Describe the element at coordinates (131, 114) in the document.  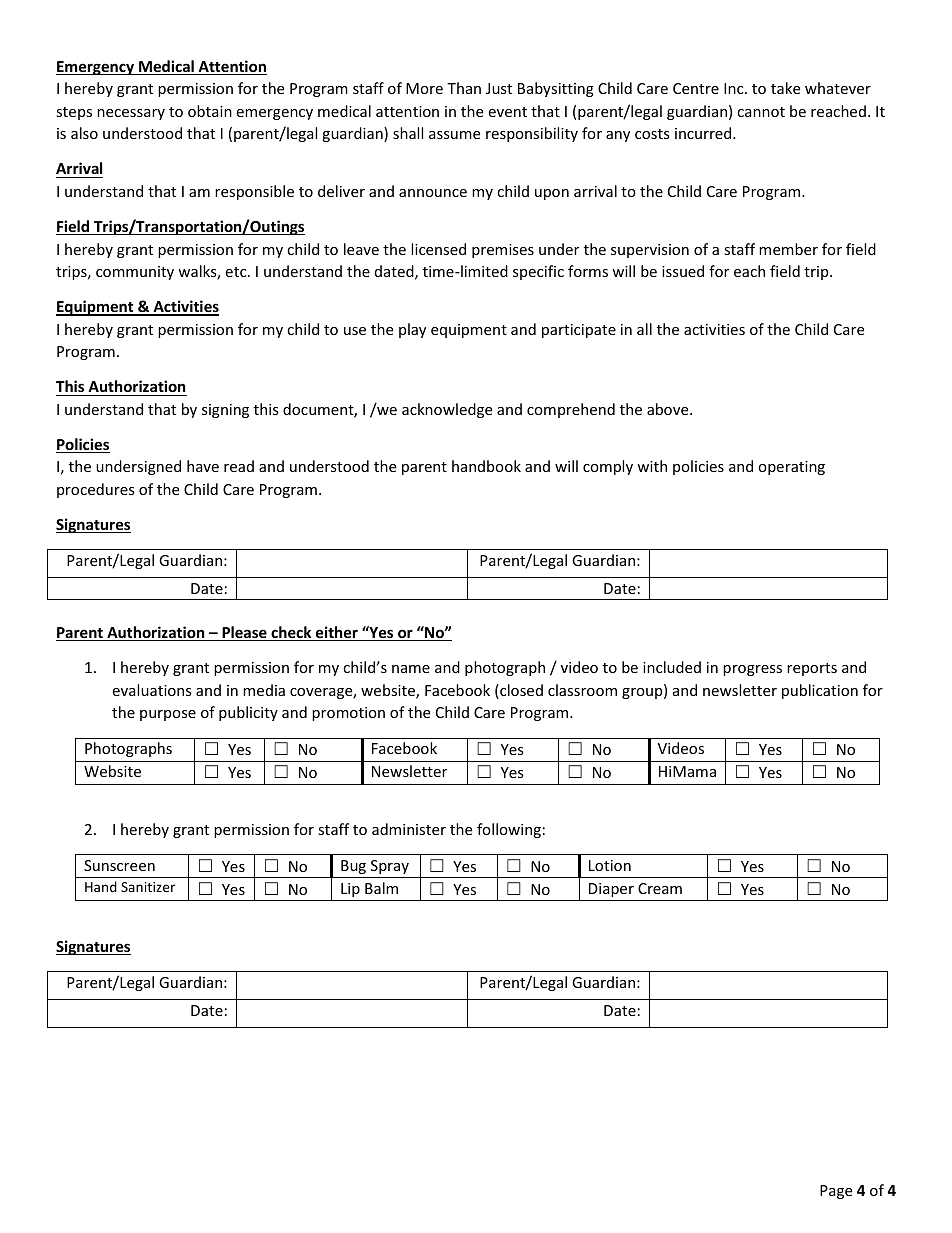
I see `necessary` at that location.
